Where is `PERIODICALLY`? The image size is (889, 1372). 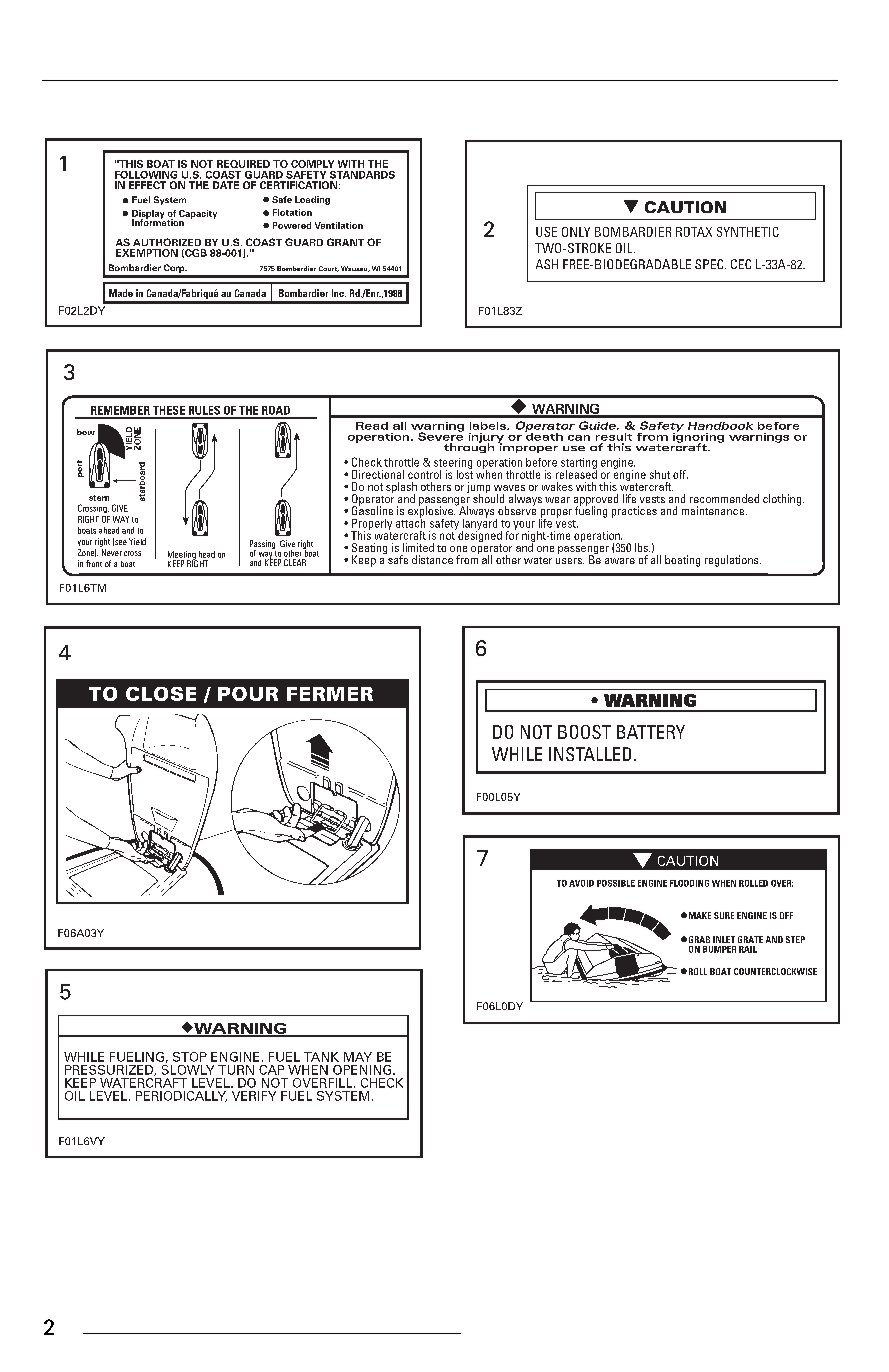
PERIODICALLY is located at coordinates (181, 1096).
